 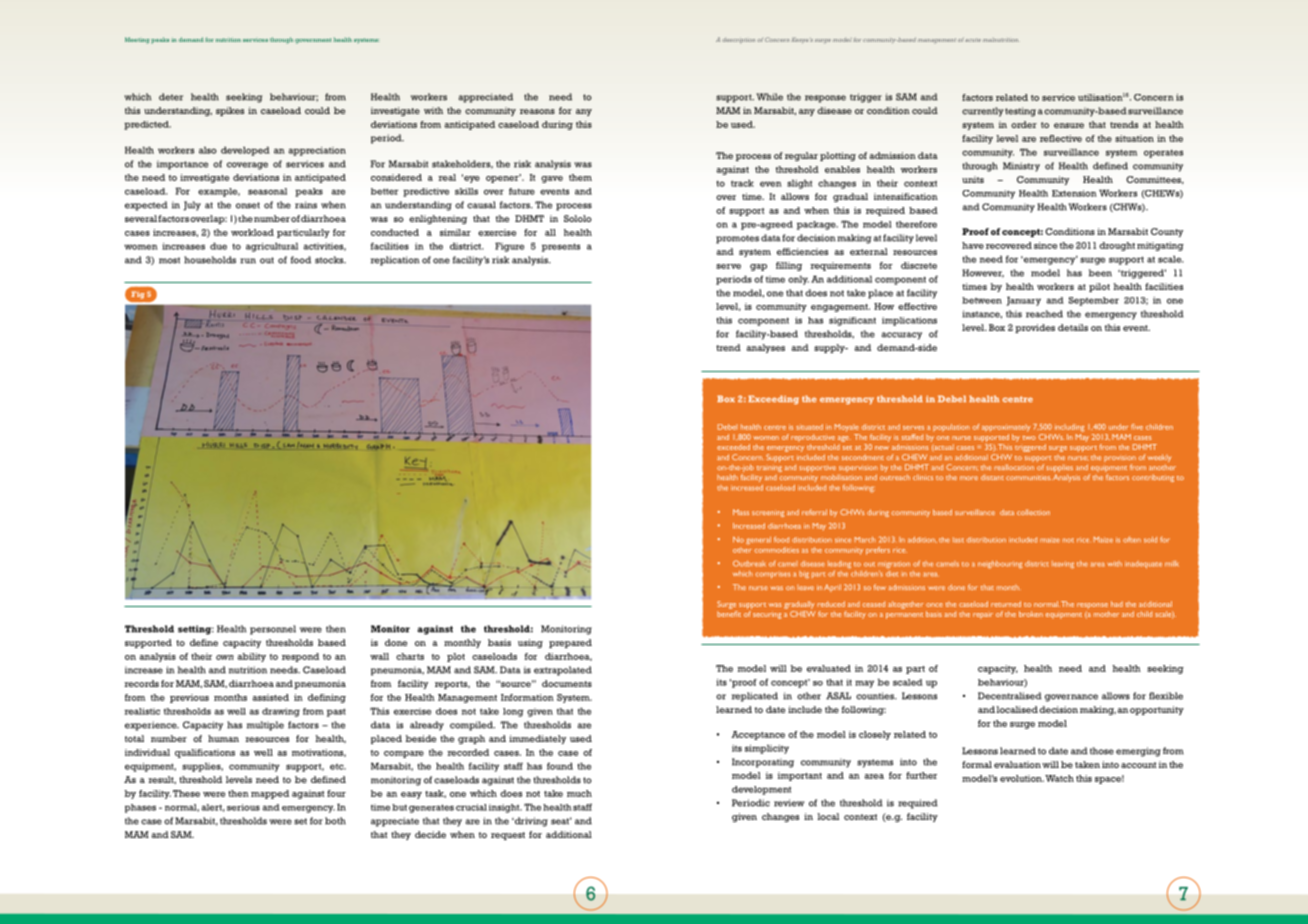 I want to click on acute, so click(x=973, y=40).
